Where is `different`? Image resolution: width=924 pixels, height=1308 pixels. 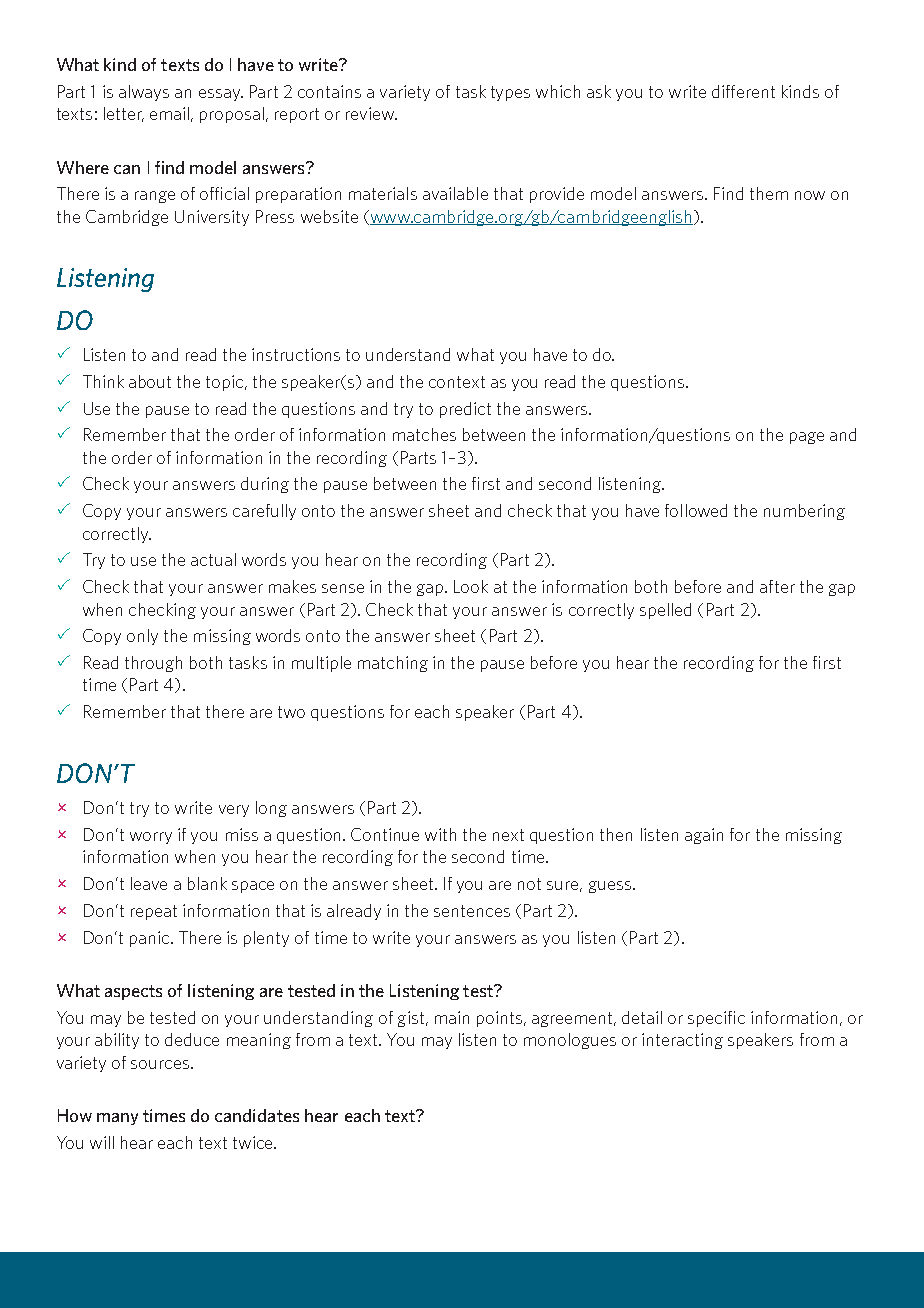
different is located at coordinates (743, 91).
